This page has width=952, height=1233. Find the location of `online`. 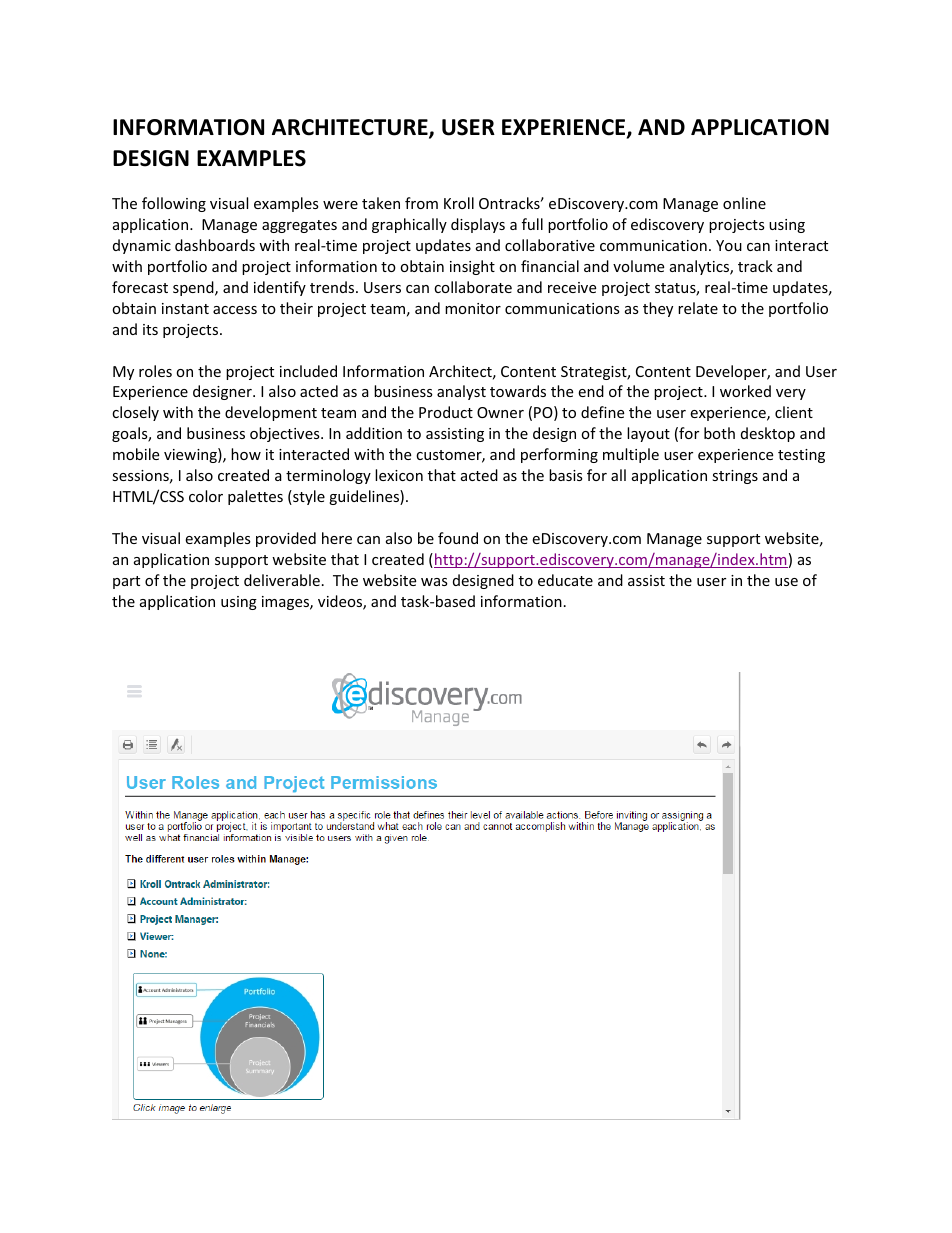

online is located at coordinates (744, 203).
